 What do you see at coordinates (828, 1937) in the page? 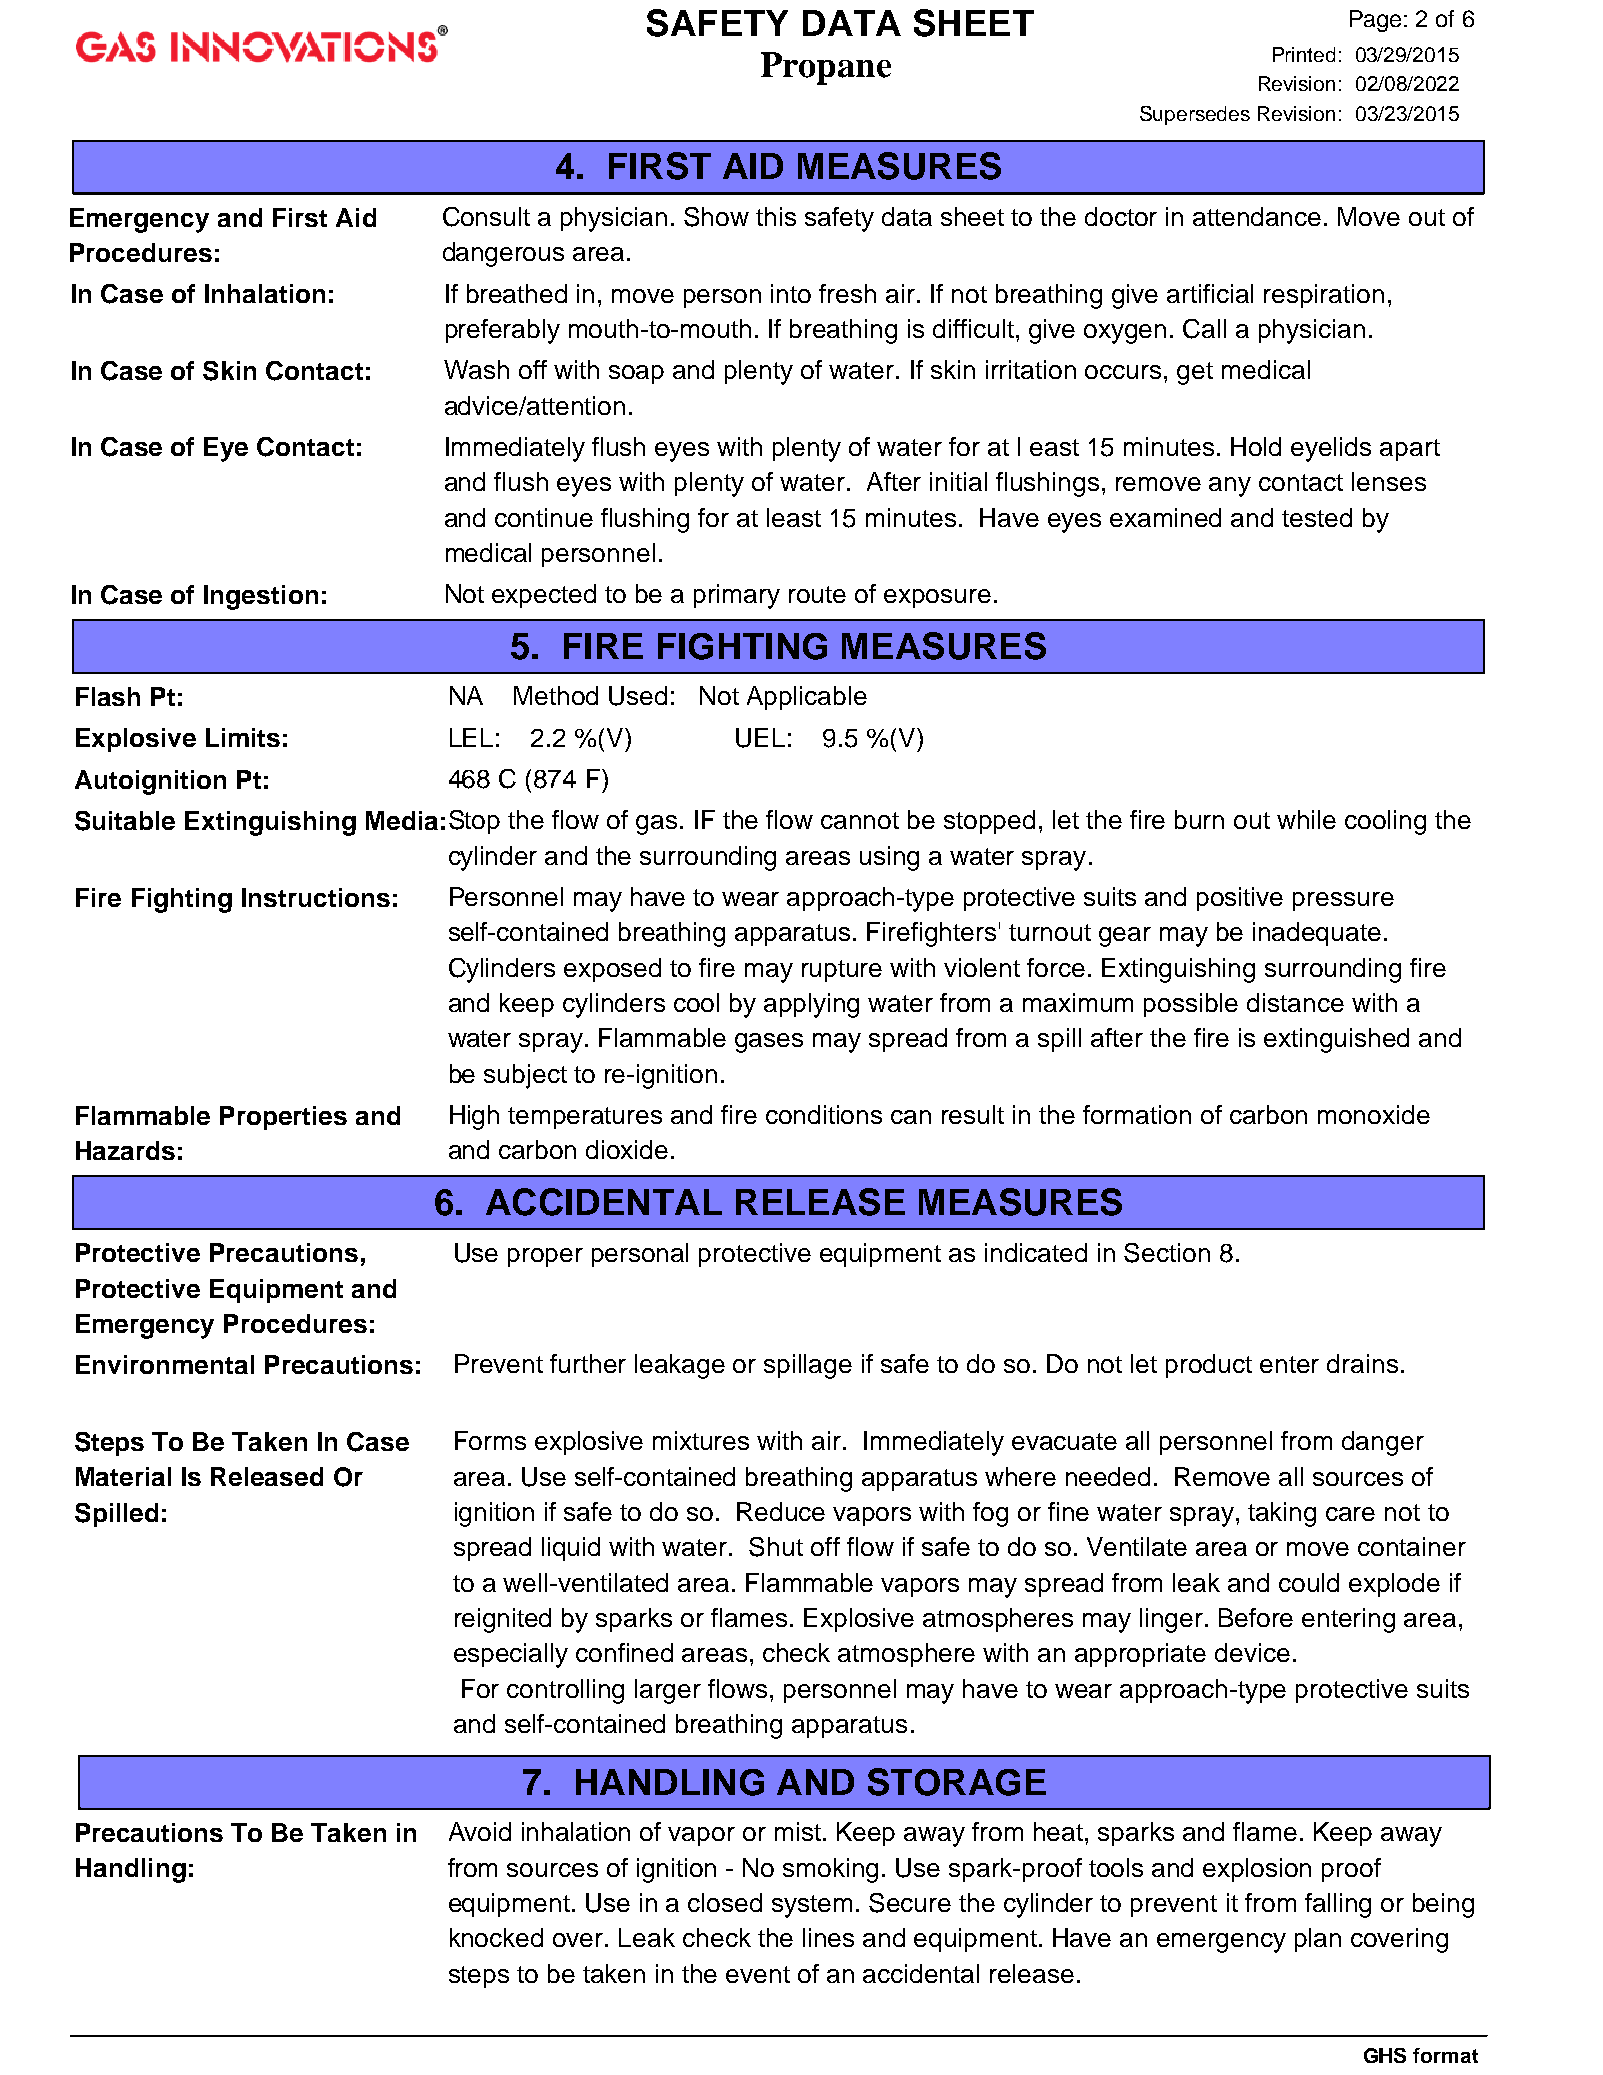
I see `lines` at bounding box center [828, 1937].
